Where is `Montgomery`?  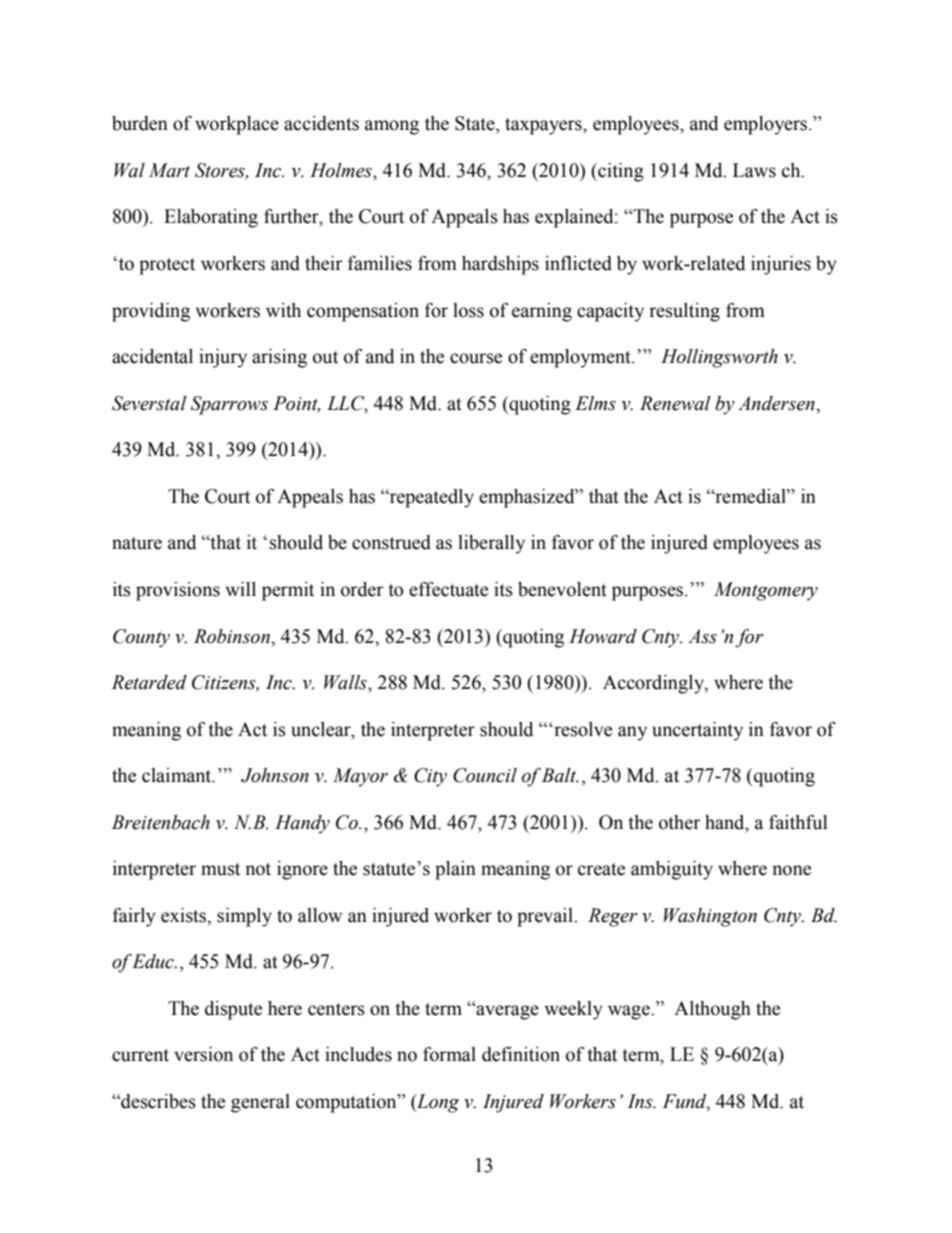
Montgomery is located at coordinates (766, 591).
